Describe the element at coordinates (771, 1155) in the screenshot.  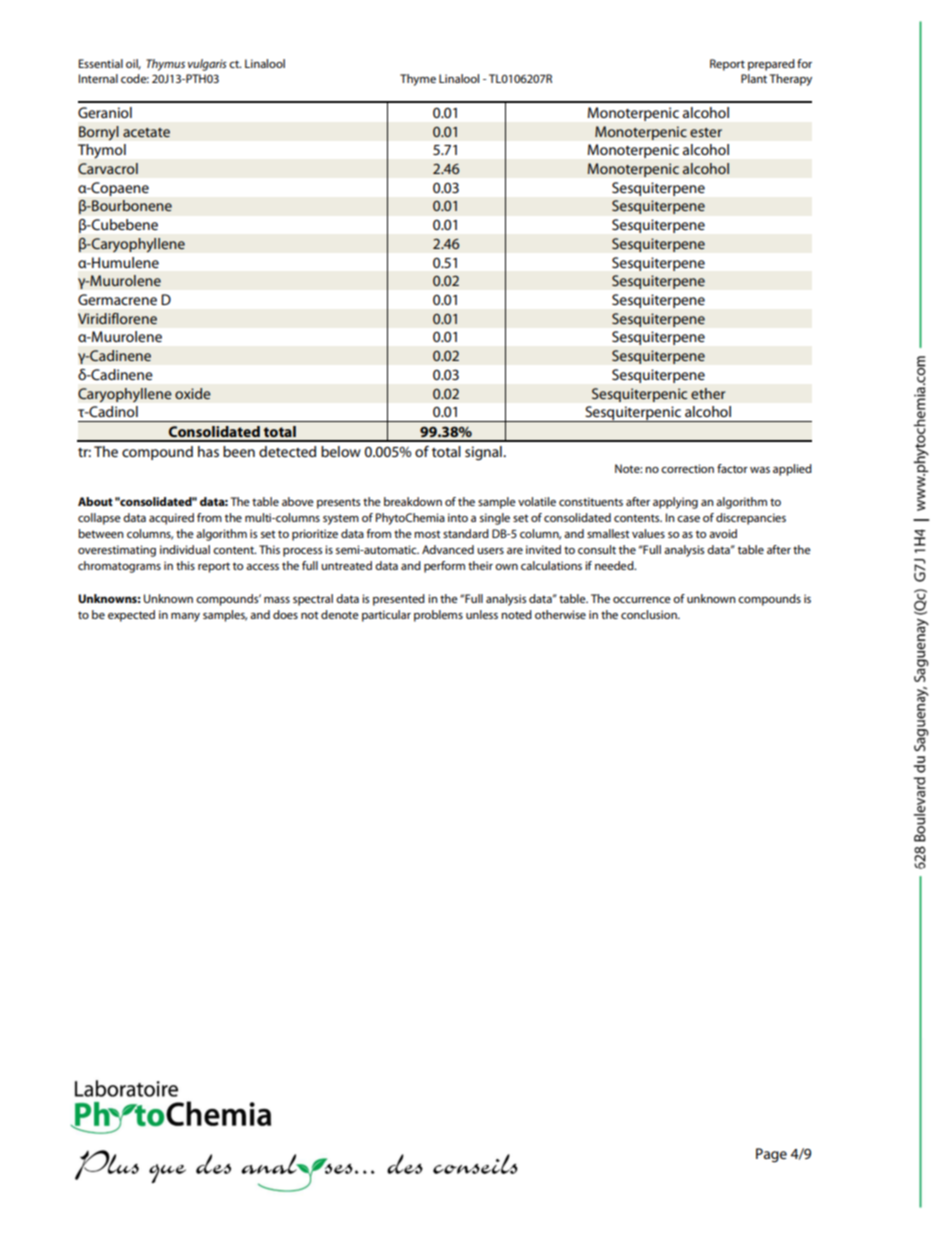
I see `Page` at that location.
